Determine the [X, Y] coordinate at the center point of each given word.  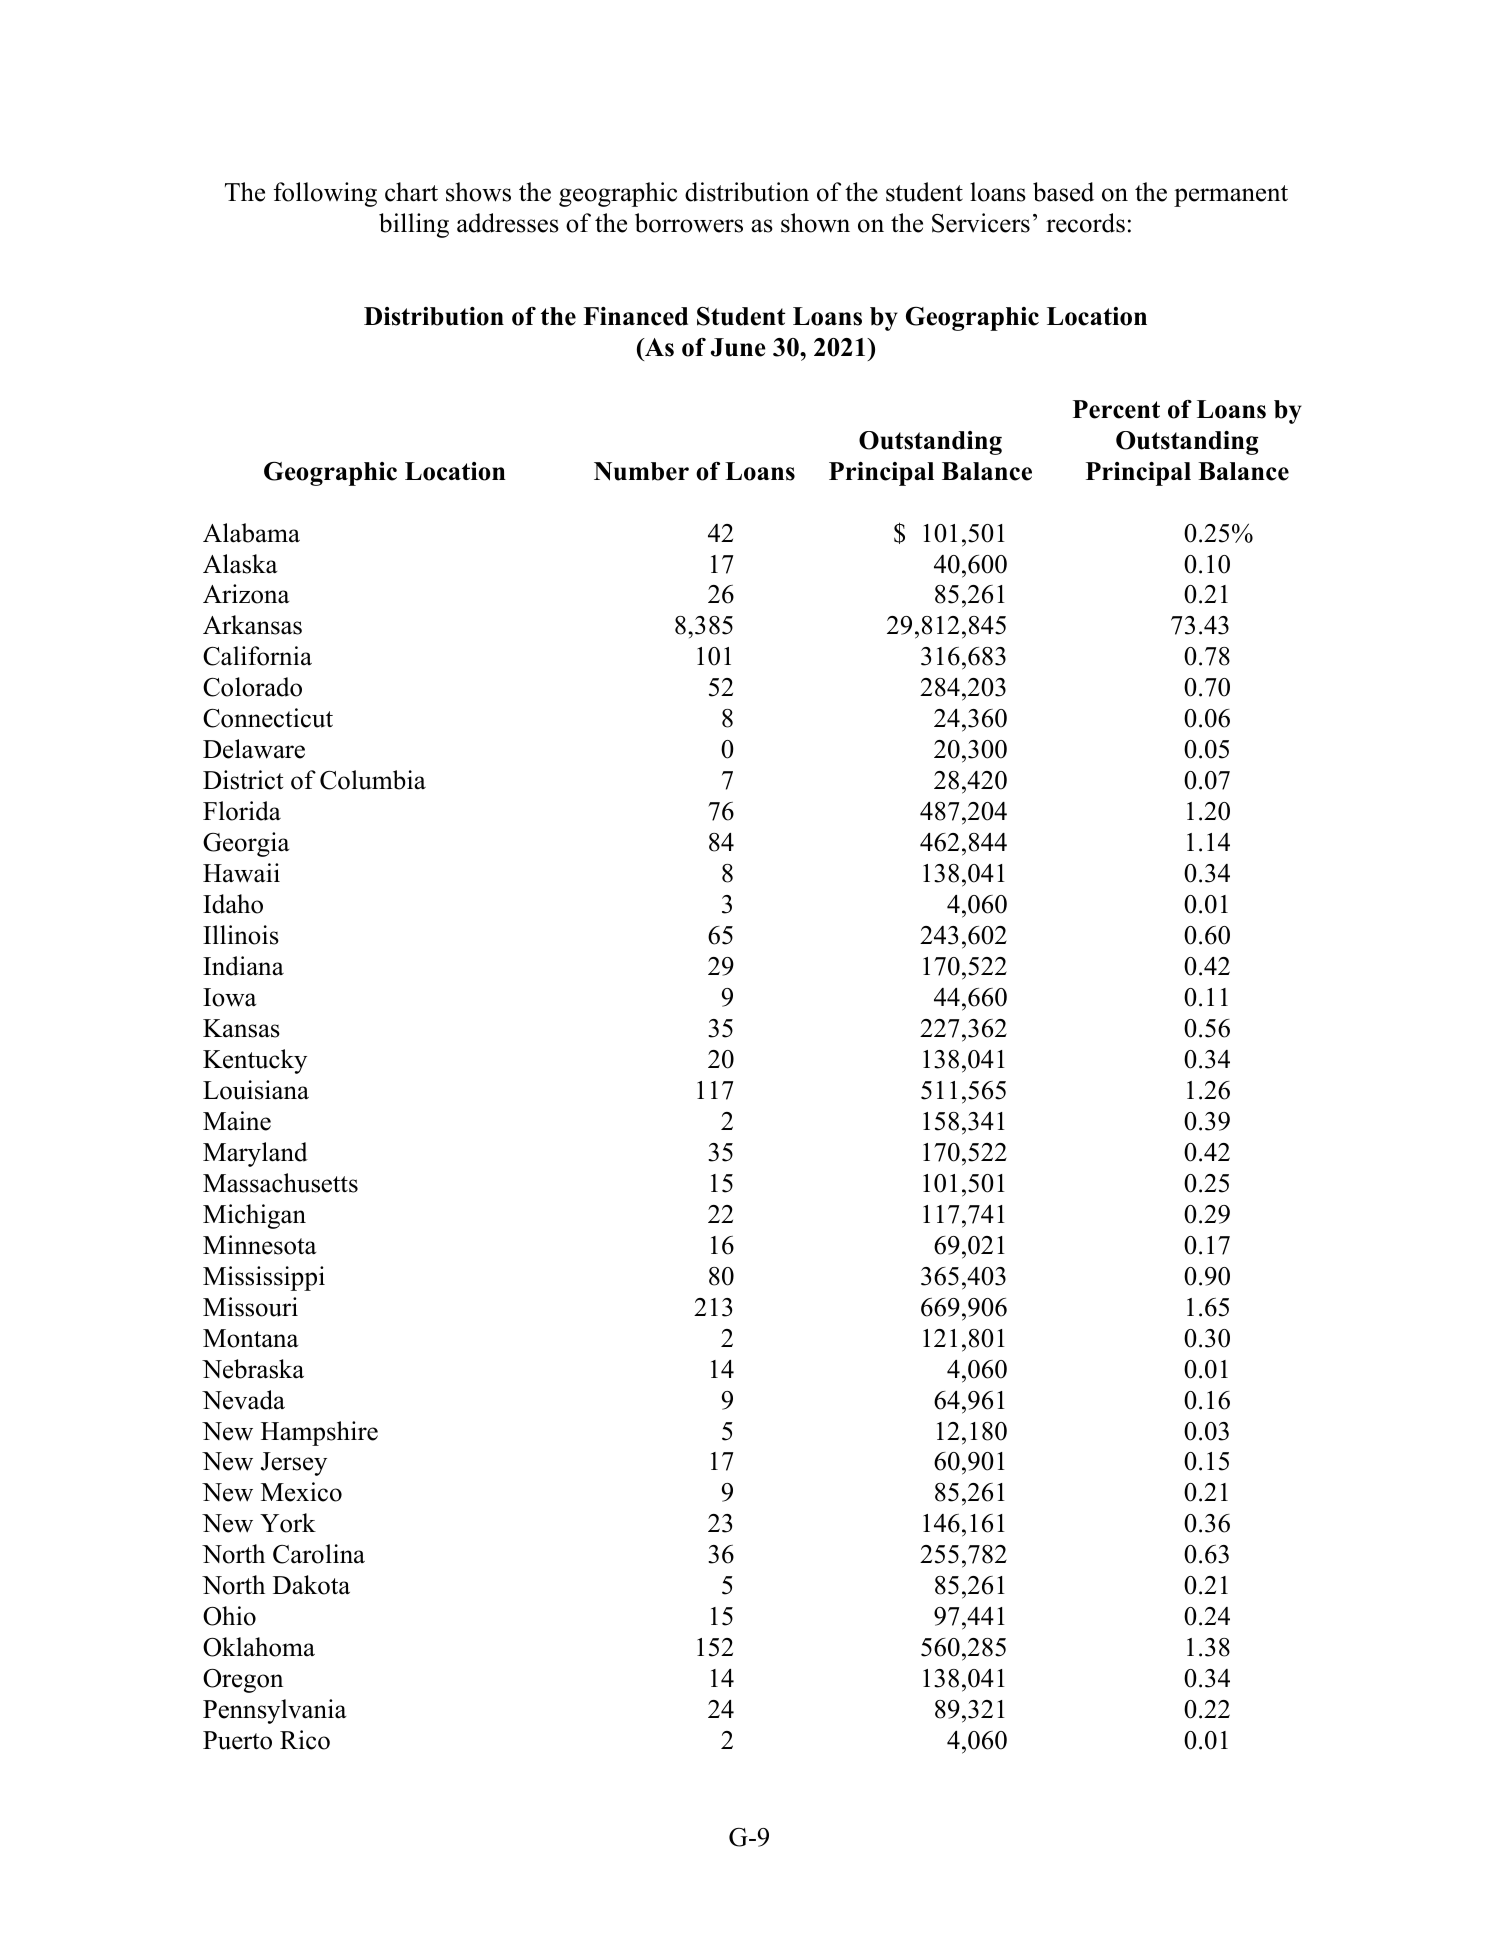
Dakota [311, 1585]
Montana [251, 1338]
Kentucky [255, 1061]
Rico [305, 1740]
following [325, 194]
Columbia [373, 780]
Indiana [243, 966]
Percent [1116, 409]
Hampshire [319, 1433]
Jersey [294, 1464]
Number [641, 471]
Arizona [246, 594]
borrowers [689, 223]
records [1085, 223]
